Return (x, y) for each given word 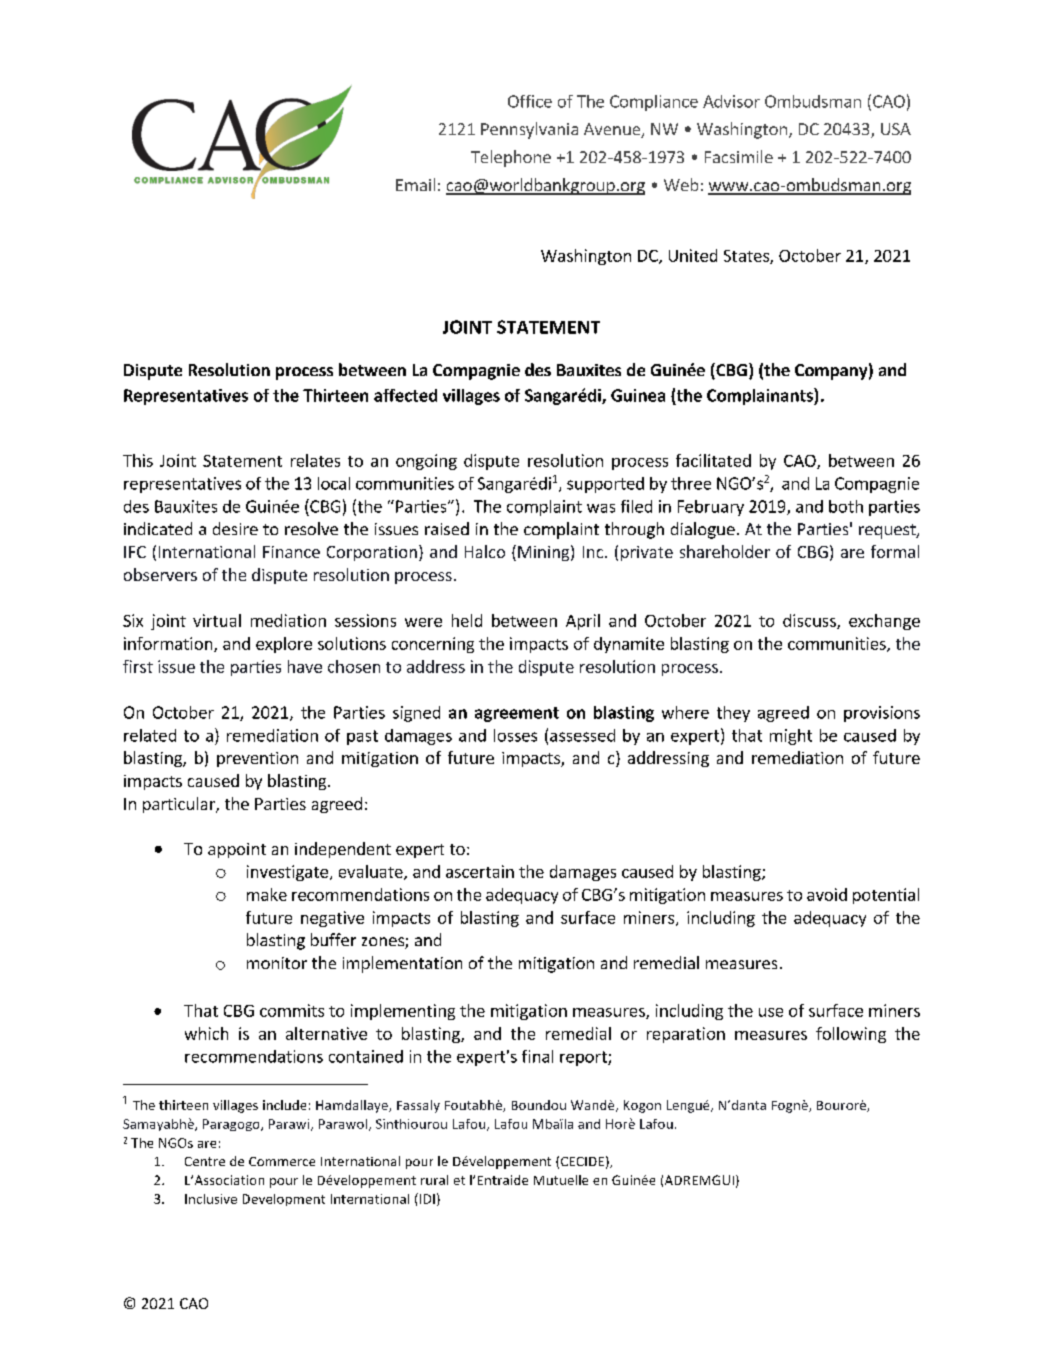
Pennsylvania (529, 130)
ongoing (426, 462)
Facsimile (739, 156)
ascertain (480, 871)
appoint (237, 850)
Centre (205, 1161)
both (846, 506)
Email (415, 184)
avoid (827, 894)
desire (235, 528)
